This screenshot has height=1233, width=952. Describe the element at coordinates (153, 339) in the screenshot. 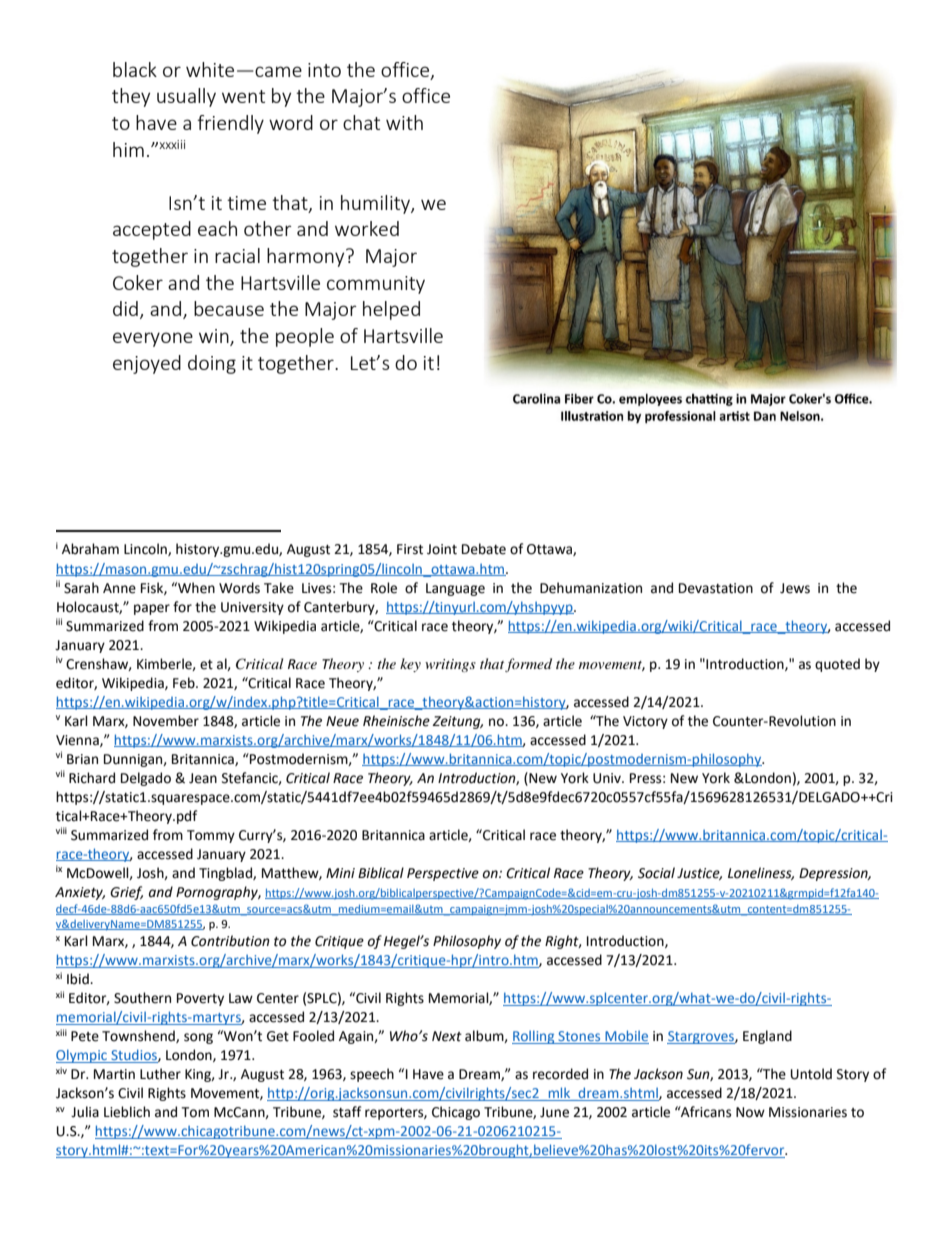

I see `everyone` at that location.
